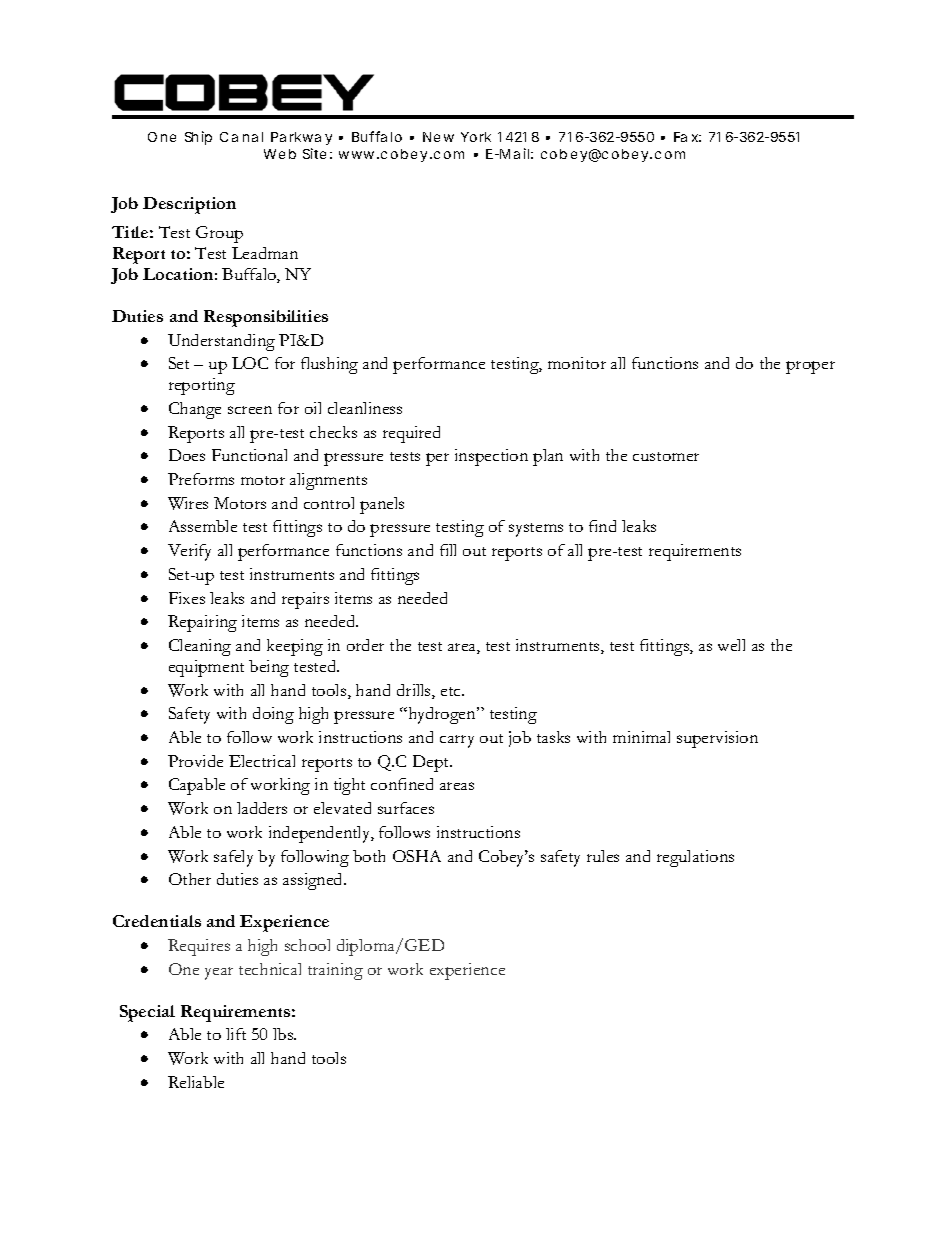 The height and width of the screenshot is (1233, 952). Describe the element at coordinates (438, 137) in the screenshot. I see `New` at that location.
